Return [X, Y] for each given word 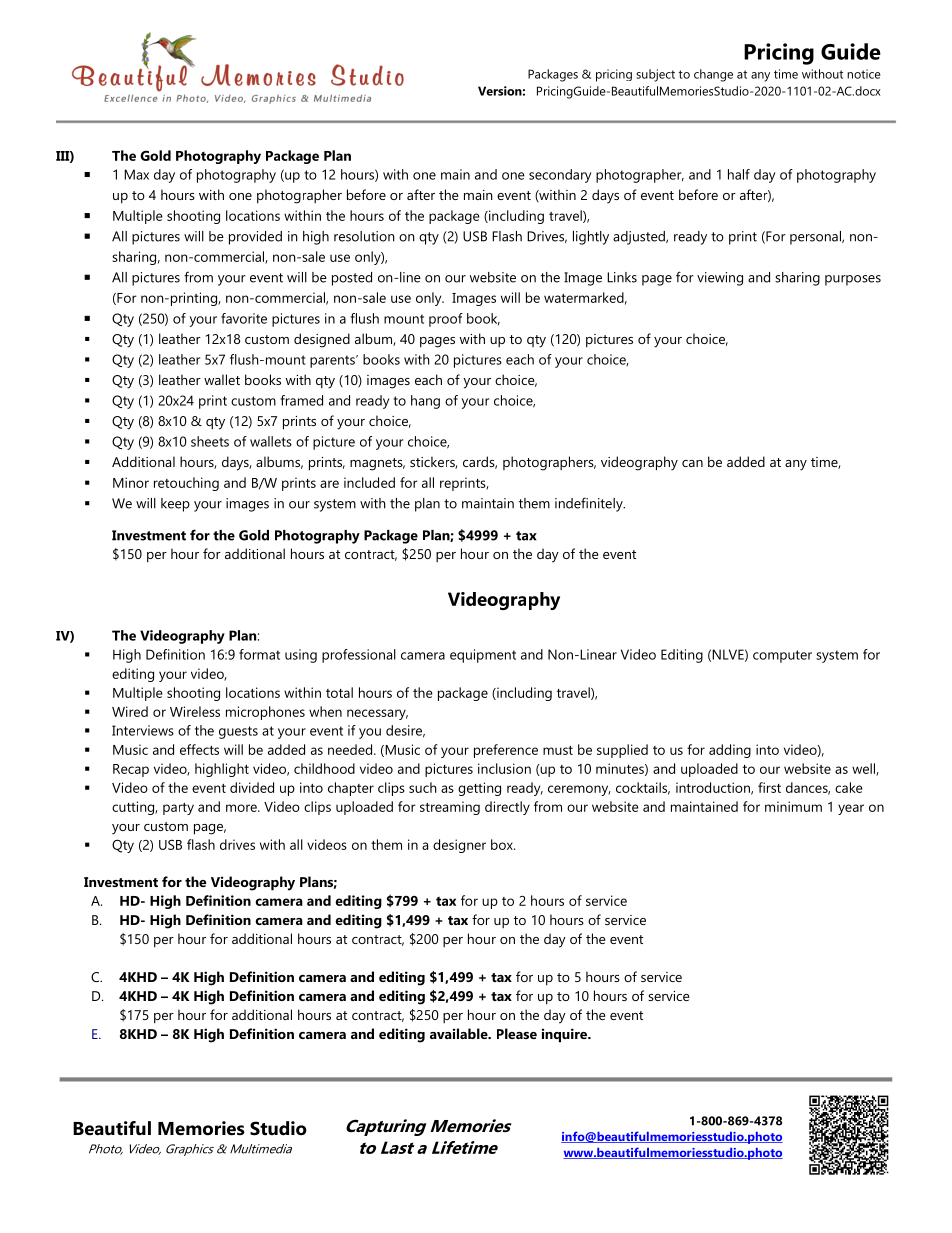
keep [175, 505]
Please [517, 1033]
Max [136, 174]
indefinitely [590, 504]
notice [864, 74]
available [460, 1033]
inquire [565, 1035]
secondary [560, 176]
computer [782, 656]
